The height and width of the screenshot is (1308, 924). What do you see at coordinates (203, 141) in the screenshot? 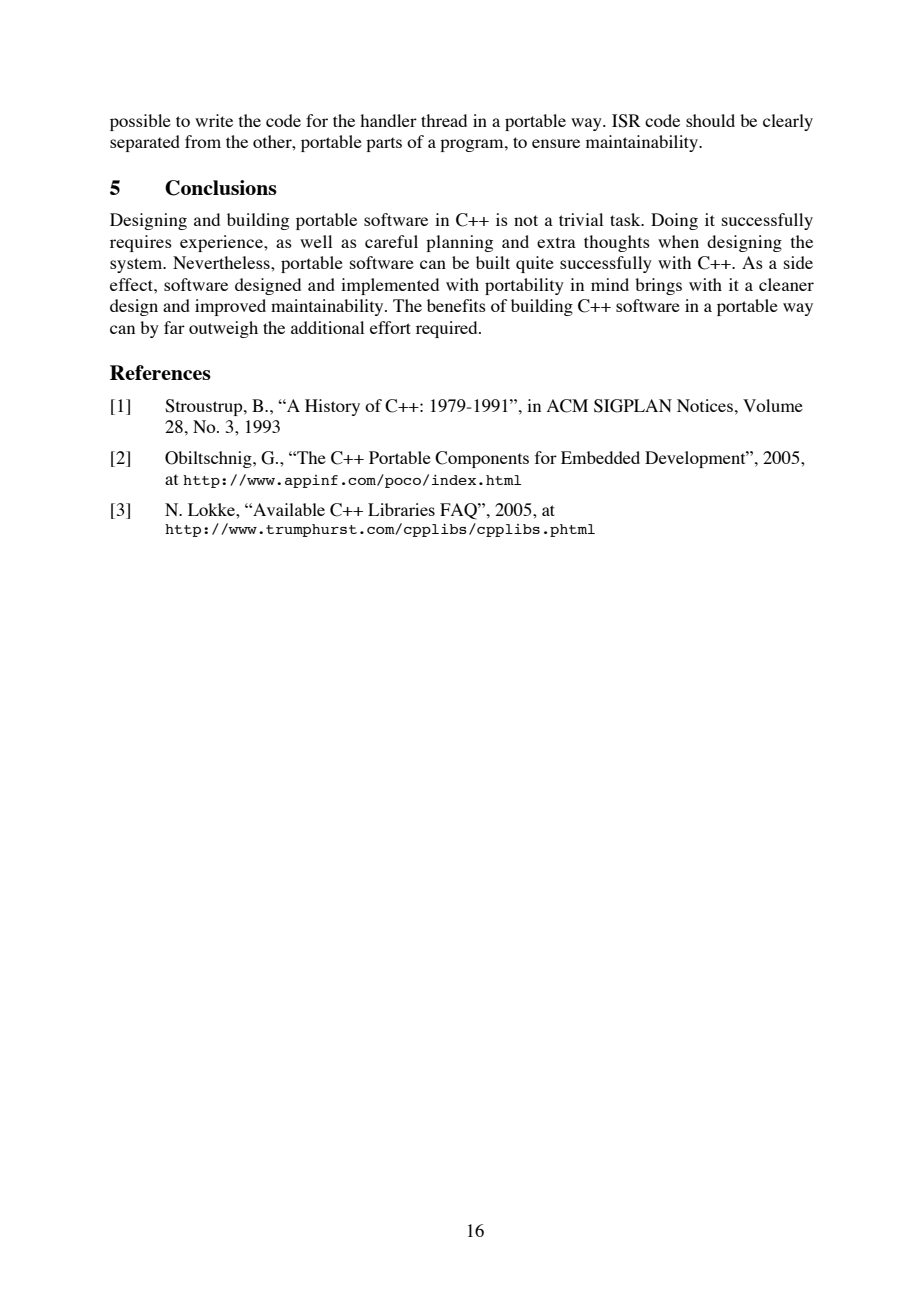
I see `from` at bounding box center [203, 141].
